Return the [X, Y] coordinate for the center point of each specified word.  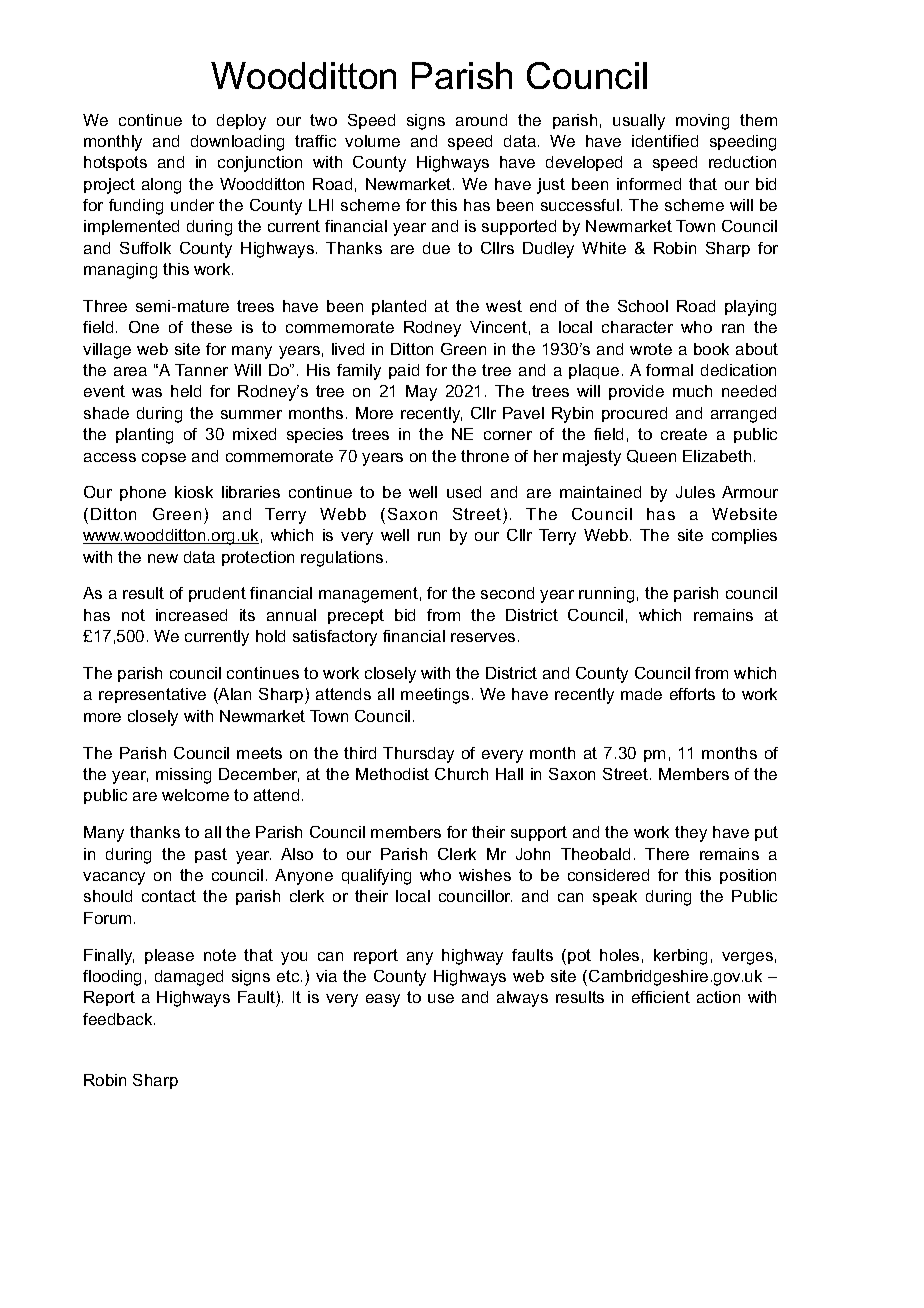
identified [665, 141]
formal [669, 370]
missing [183, 776]
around [481, 120]
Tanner [201, 370]
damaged [189, 978]
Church [461, 774]
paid [404, 371]
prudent [217, 594]
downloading [237, 143]
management [368, 595]
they [691, 834]
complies [744, 536]
